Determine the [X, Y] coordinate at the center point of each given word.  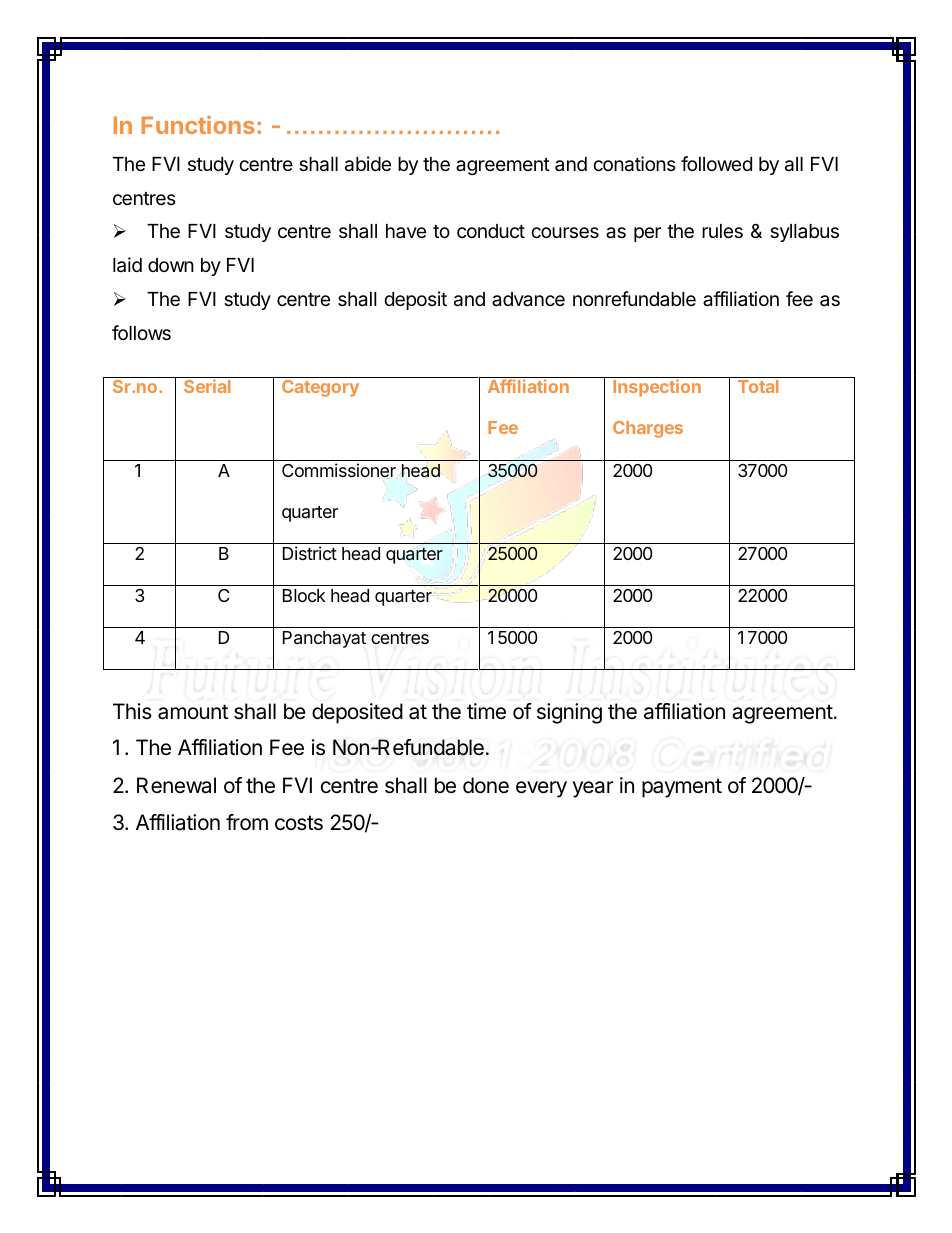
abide [368, 164]
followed [716, 163]
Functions [198, 125]
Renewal [176, 785]
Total [758, 386]
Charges [648, 429]
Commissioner [339, 471]
